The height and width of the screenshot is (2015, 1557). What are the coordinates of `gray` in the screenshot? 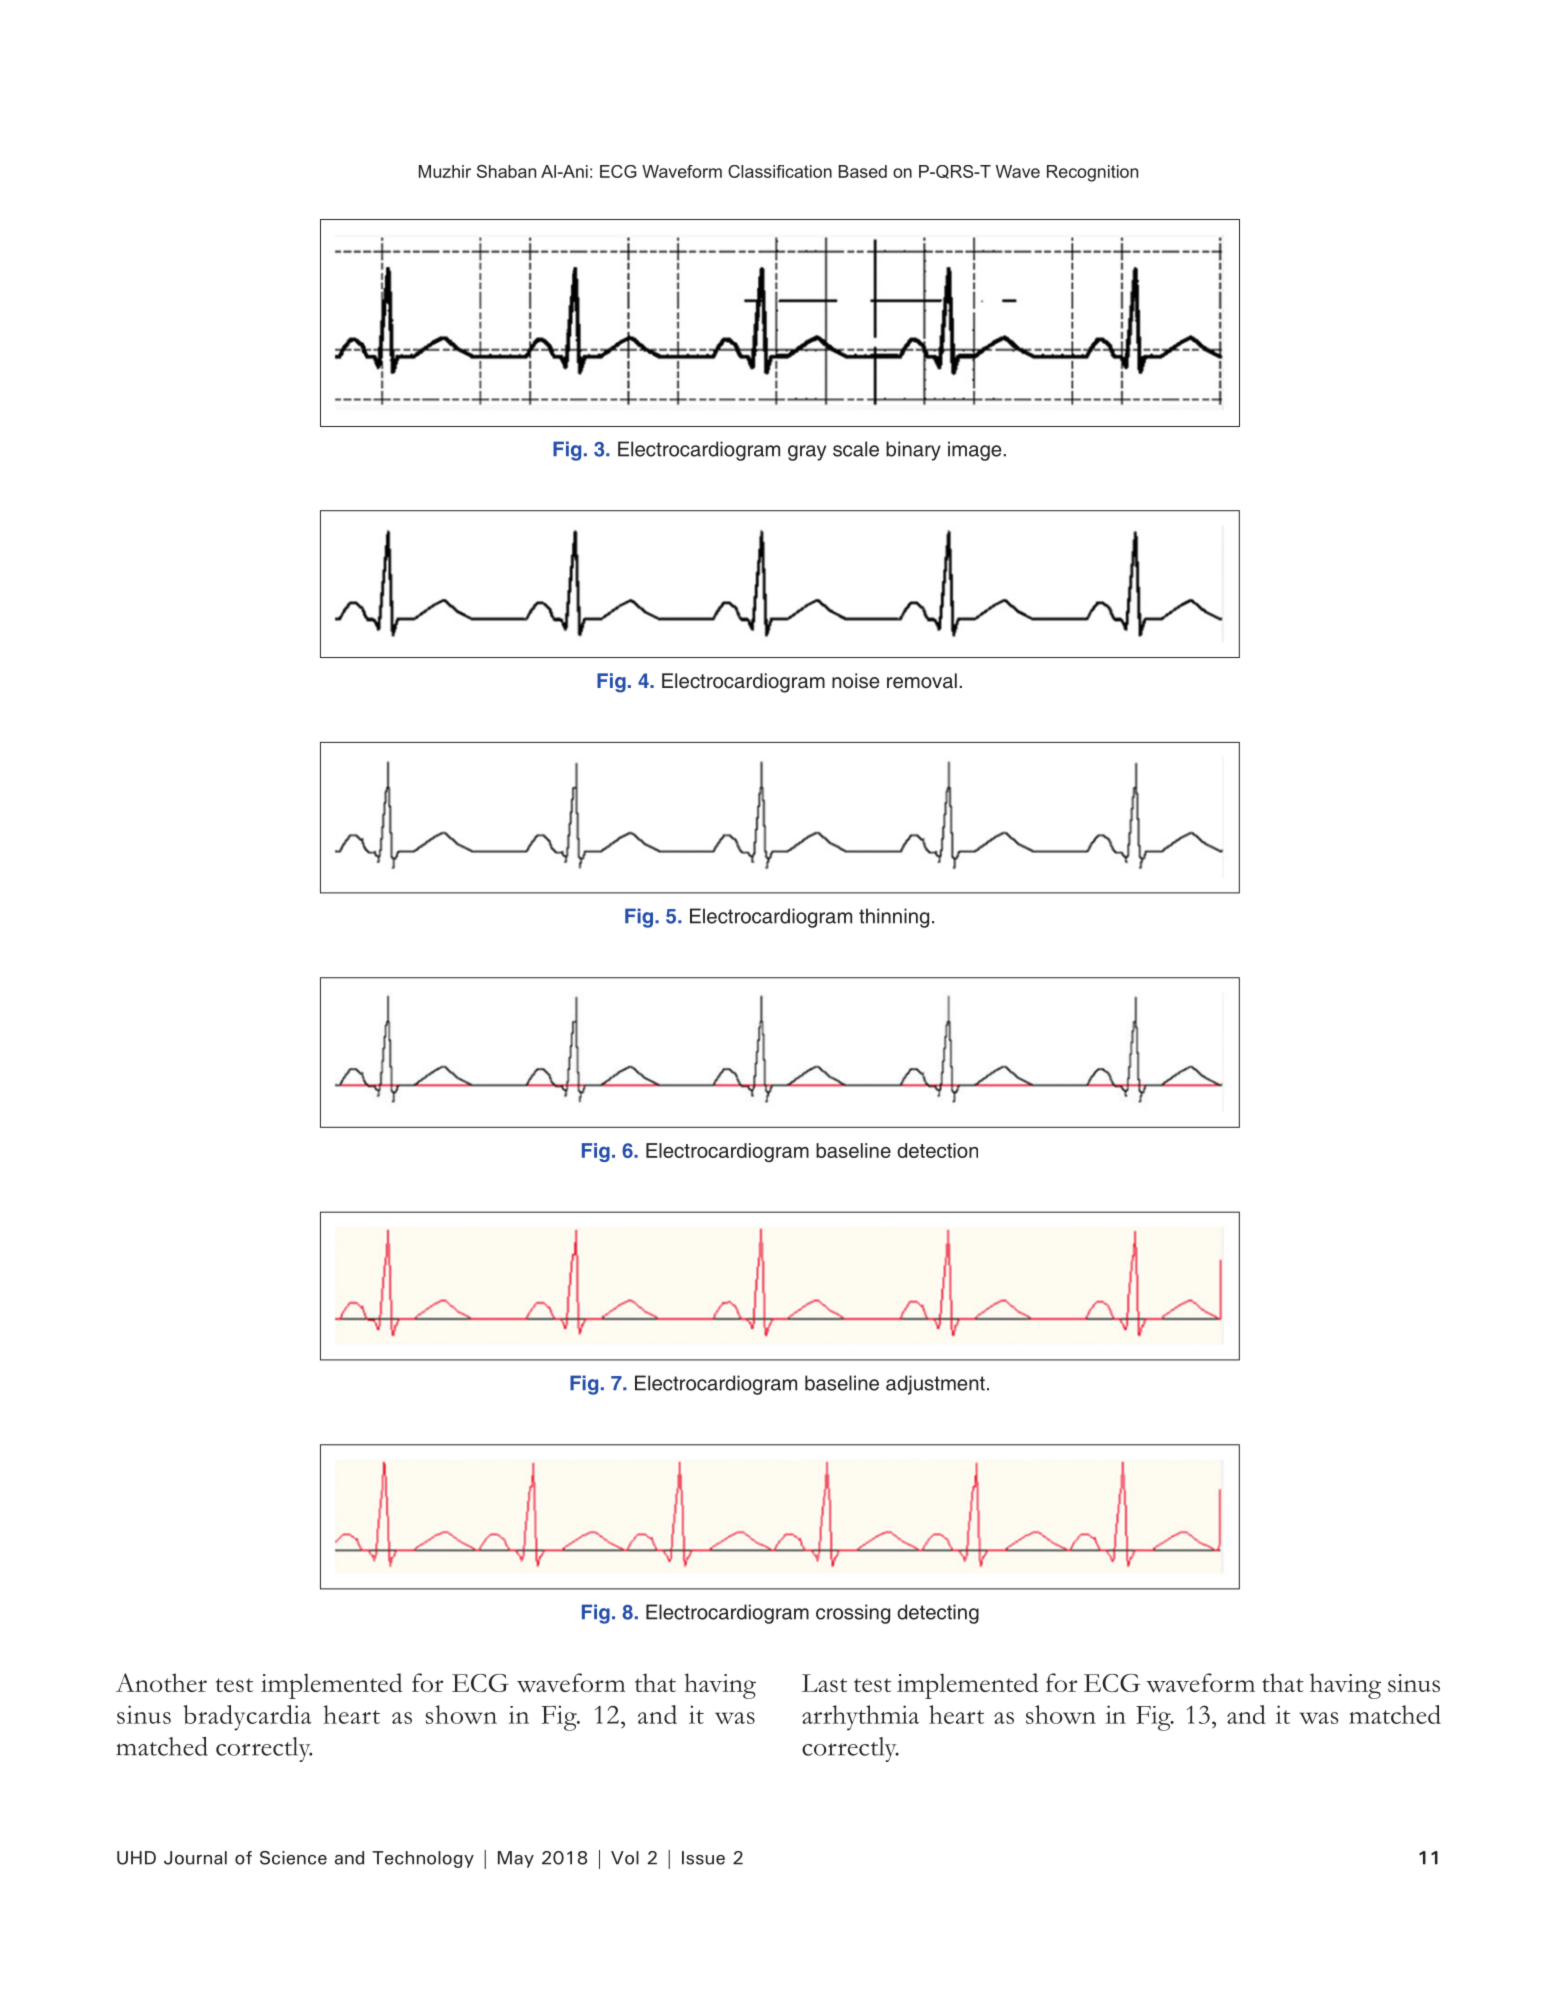 It's located at (807, 453).
